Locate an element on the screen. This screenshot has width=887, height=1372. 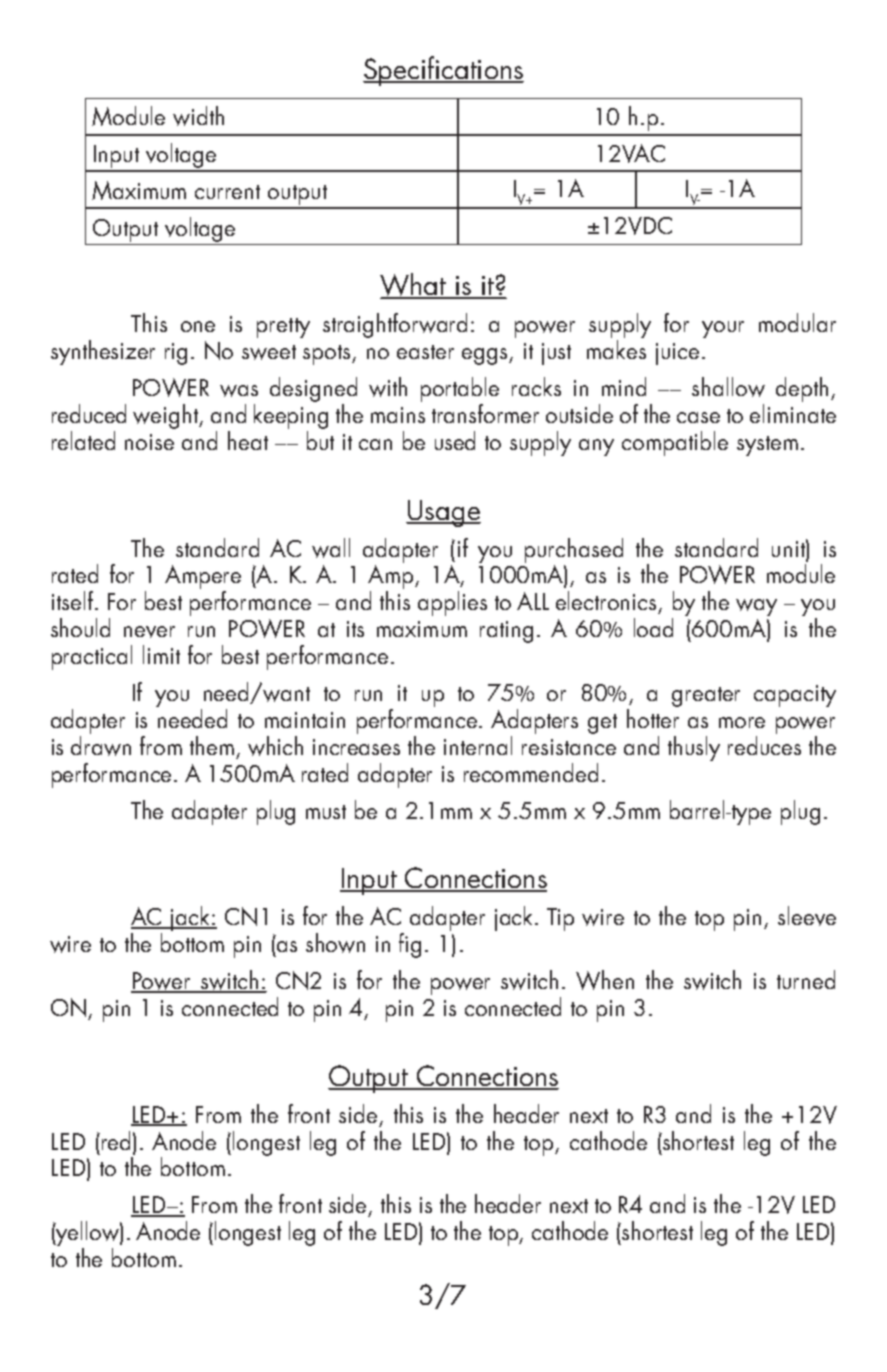
rating is located at coordinates (506, 632).
